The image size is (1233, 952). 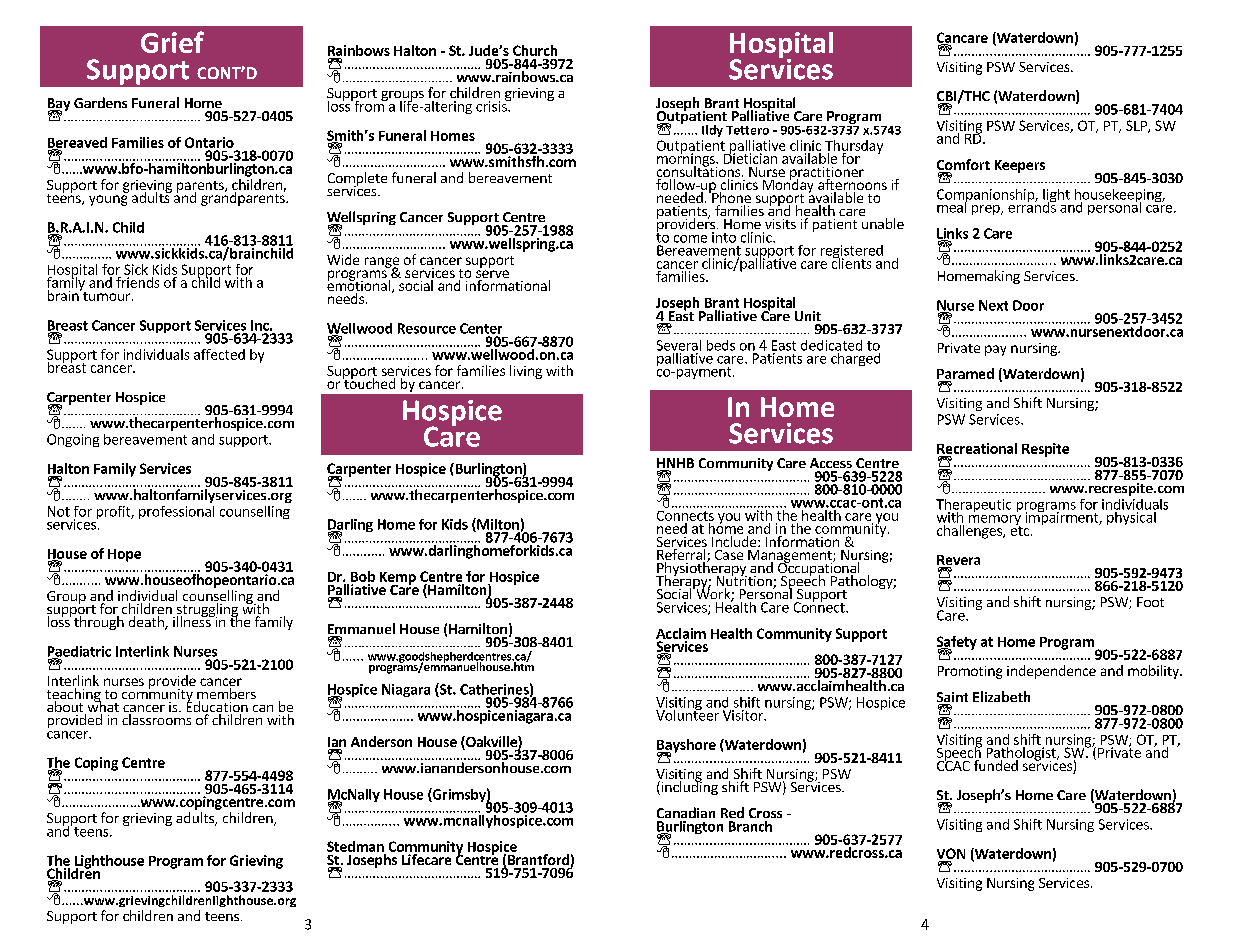 I want to click on SLP, so click(x=1137, y=126).
